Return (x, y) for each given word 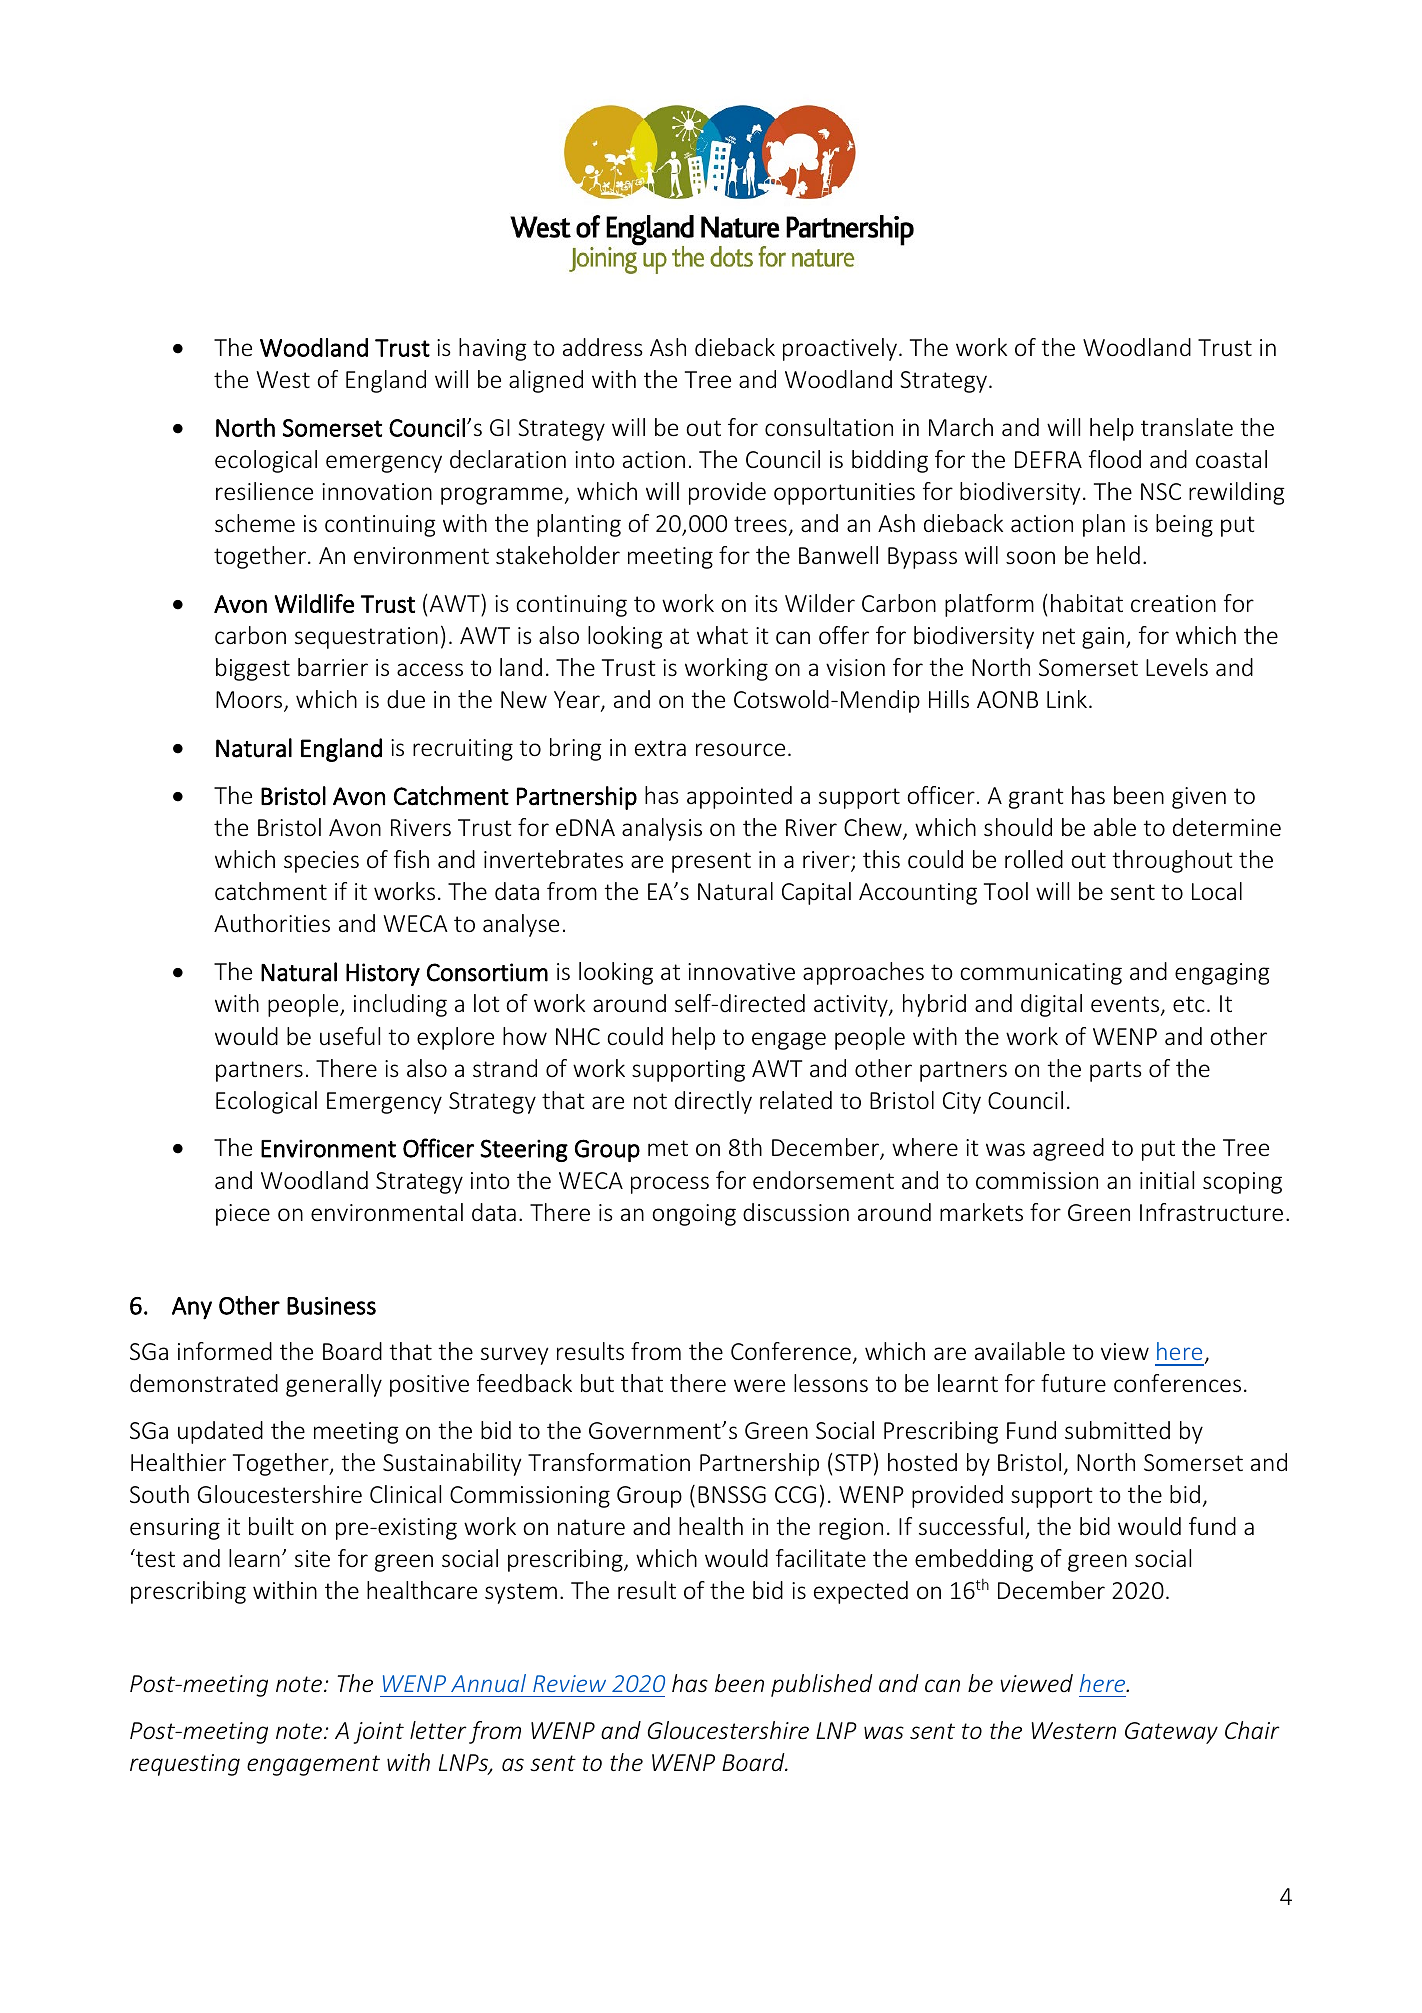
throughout (1172, 861)
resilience (264, 491)
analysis (662, 829)
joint (379, 1733)
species (321, 862)
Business (331, 1306)
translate (1187, 427)
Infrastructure (1211, 1212)
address (603, 347)
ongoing (694, 1215)
